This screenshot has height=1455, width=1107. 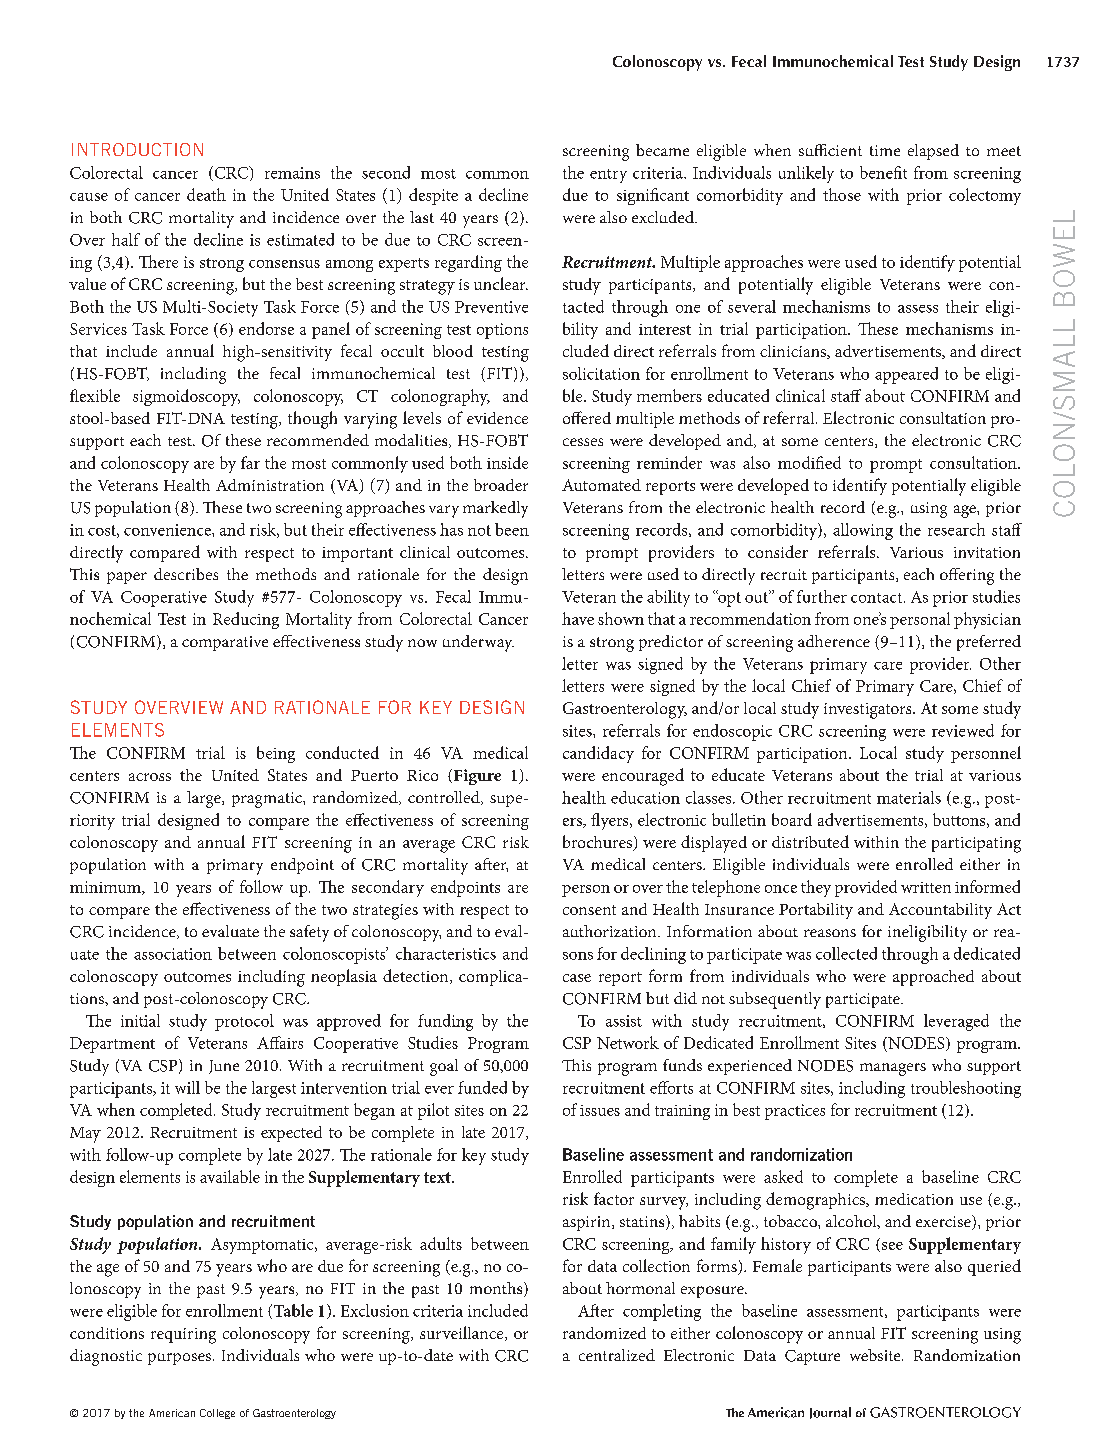 I want to click on purposes, so click(x=181, y=1359).
